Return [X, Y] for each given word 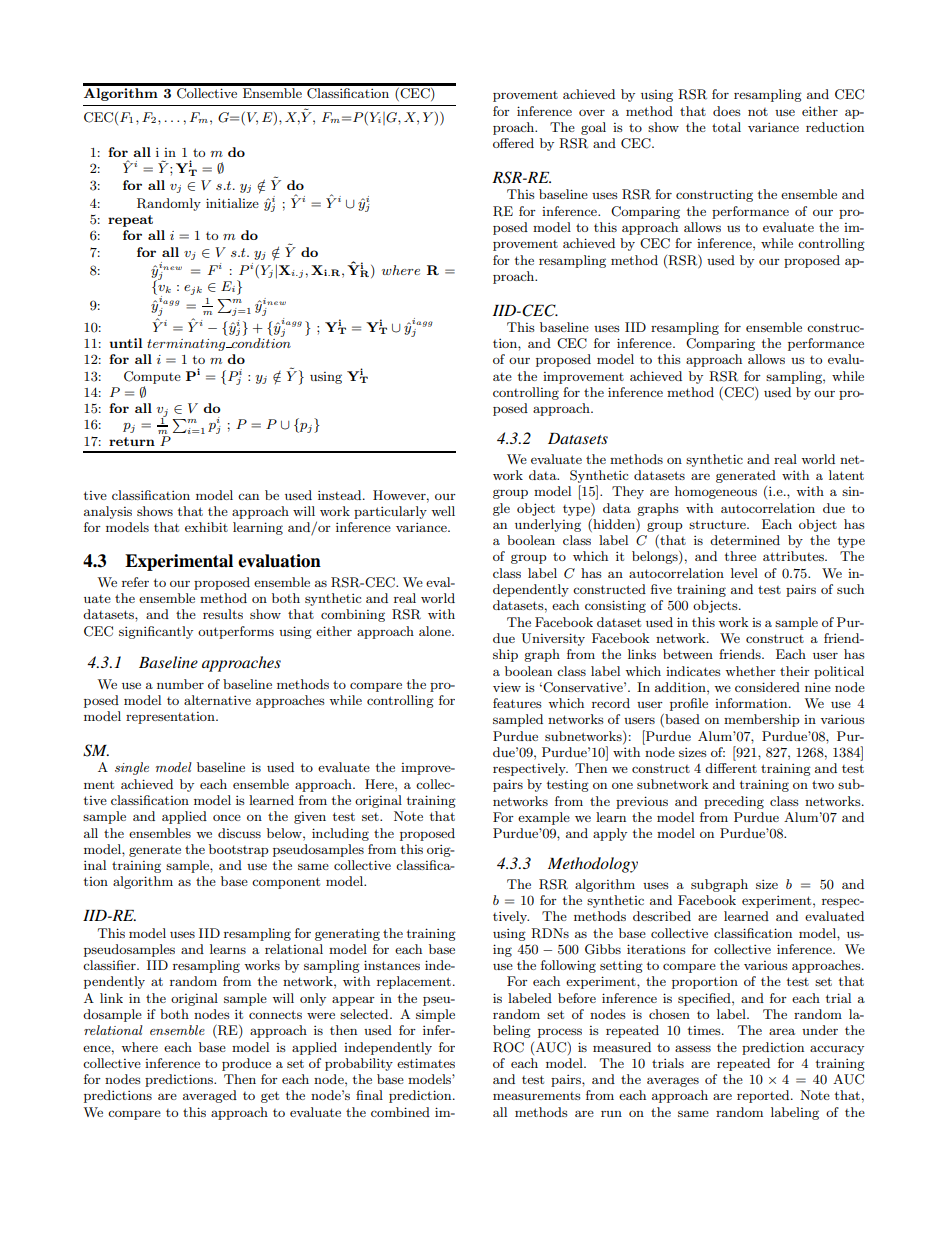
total [726, 127]
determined [745, 540]
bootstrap [239, 850]
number [180, 684]
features [517, 703]
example [544, 818]
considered [767, 687]
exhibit [206, 527]
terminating [187, 345]
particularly [390, 512]
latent [846, 475]
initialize [232, 203]
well [443, 511]
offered [513, 143]
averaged [210, 1096]
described [662, 916]
